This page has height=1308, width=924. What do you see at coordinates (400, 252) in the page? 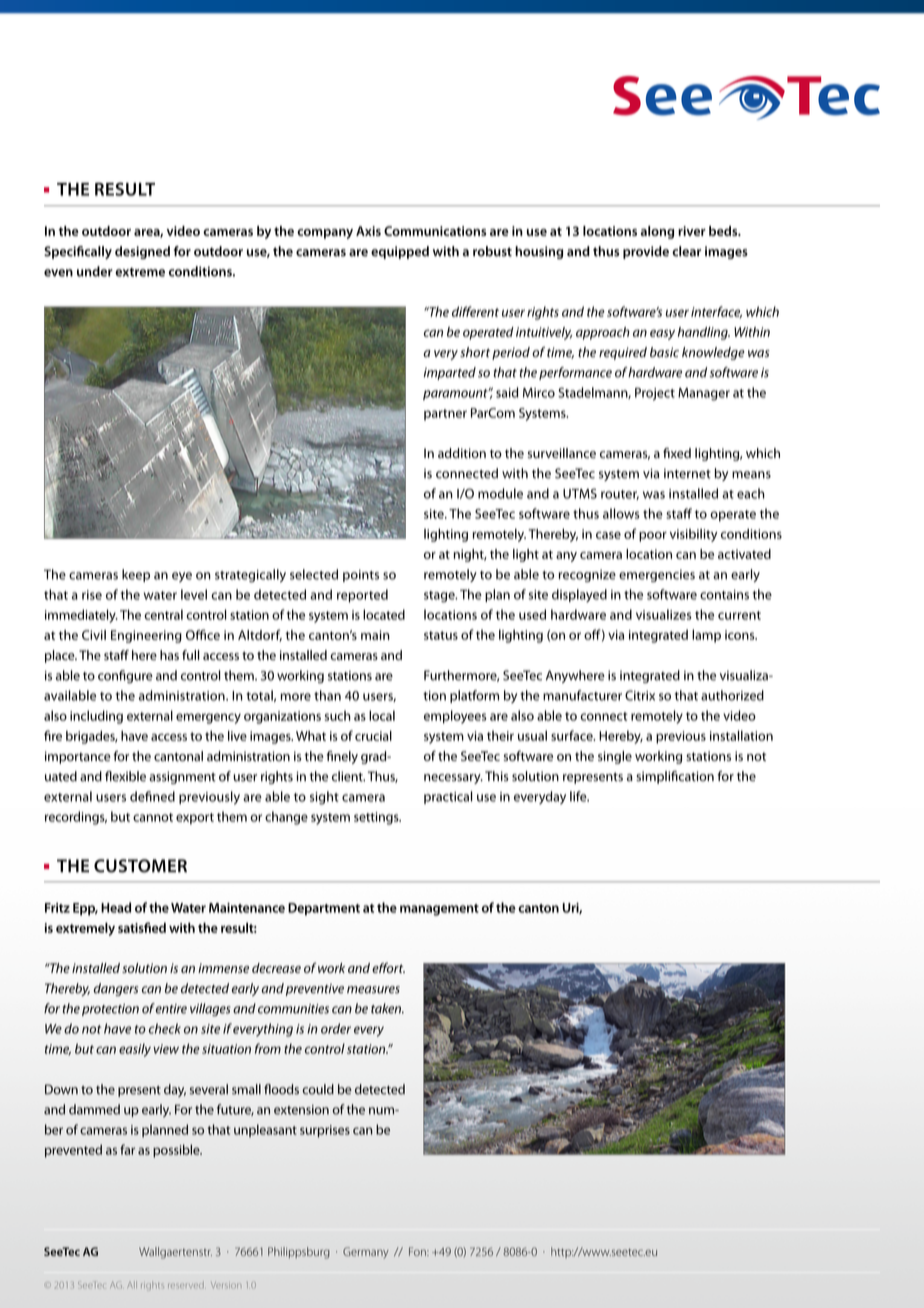
I see `equipped` at bounding box center [400, 252].
